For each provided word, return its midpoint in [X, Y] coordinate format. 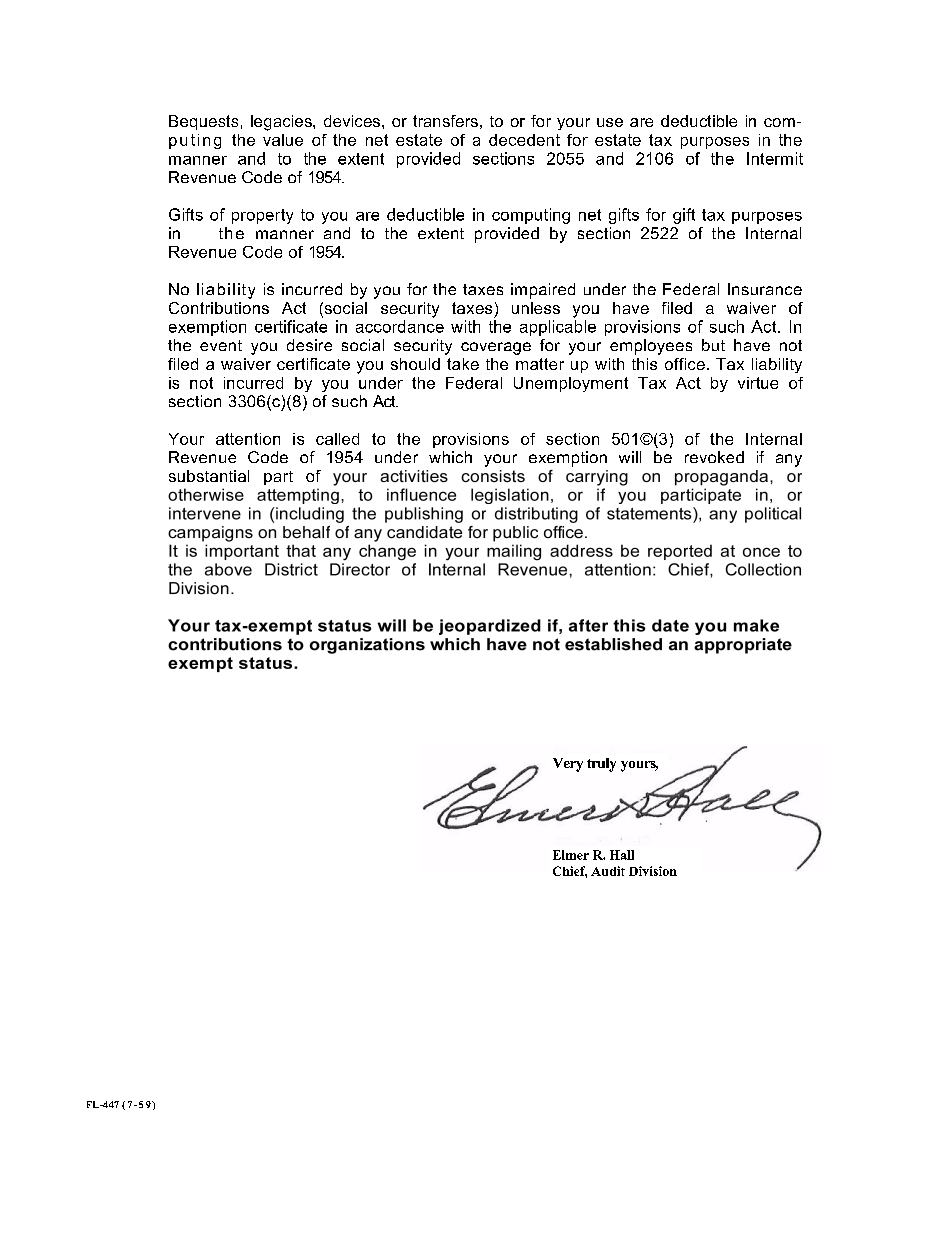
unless [536, 308]
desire [309, 345]
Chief [570, 872]
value [283, 140]
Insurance [765, 289]
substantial [209, 476]
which [450, 457]
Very [568, 765]
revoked [714, 457]
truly [601, 765]
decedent [524, 140]
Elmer [571, 855]
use [610, 122]
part [278, 478]
